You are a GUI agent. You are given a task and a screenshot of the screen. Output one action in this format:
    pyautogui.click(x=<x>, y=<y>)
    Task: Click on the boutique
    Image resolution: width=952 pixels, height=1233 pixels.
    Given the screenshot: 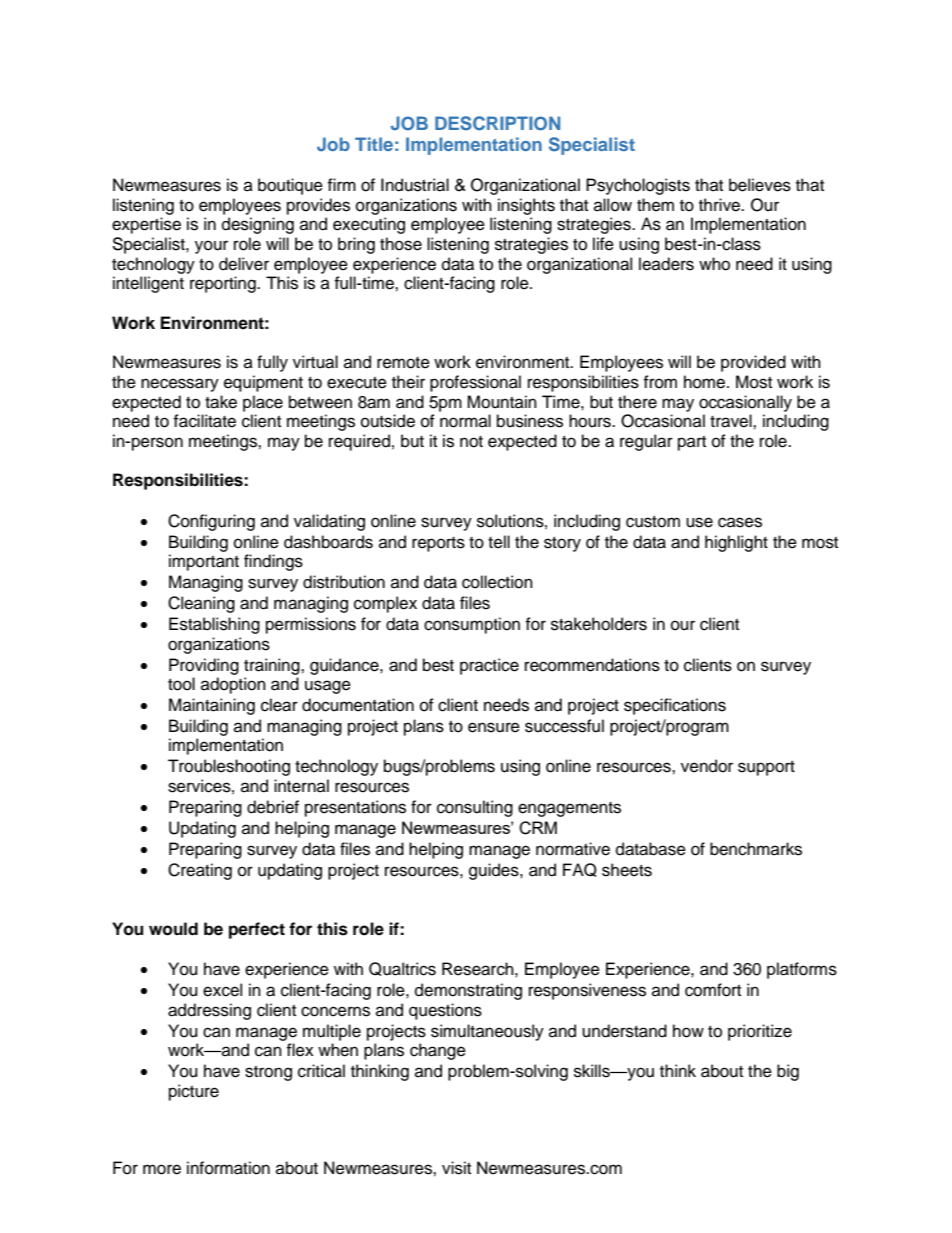 What is the action you would take?
    pyautogui.click(x=290, y=186)
